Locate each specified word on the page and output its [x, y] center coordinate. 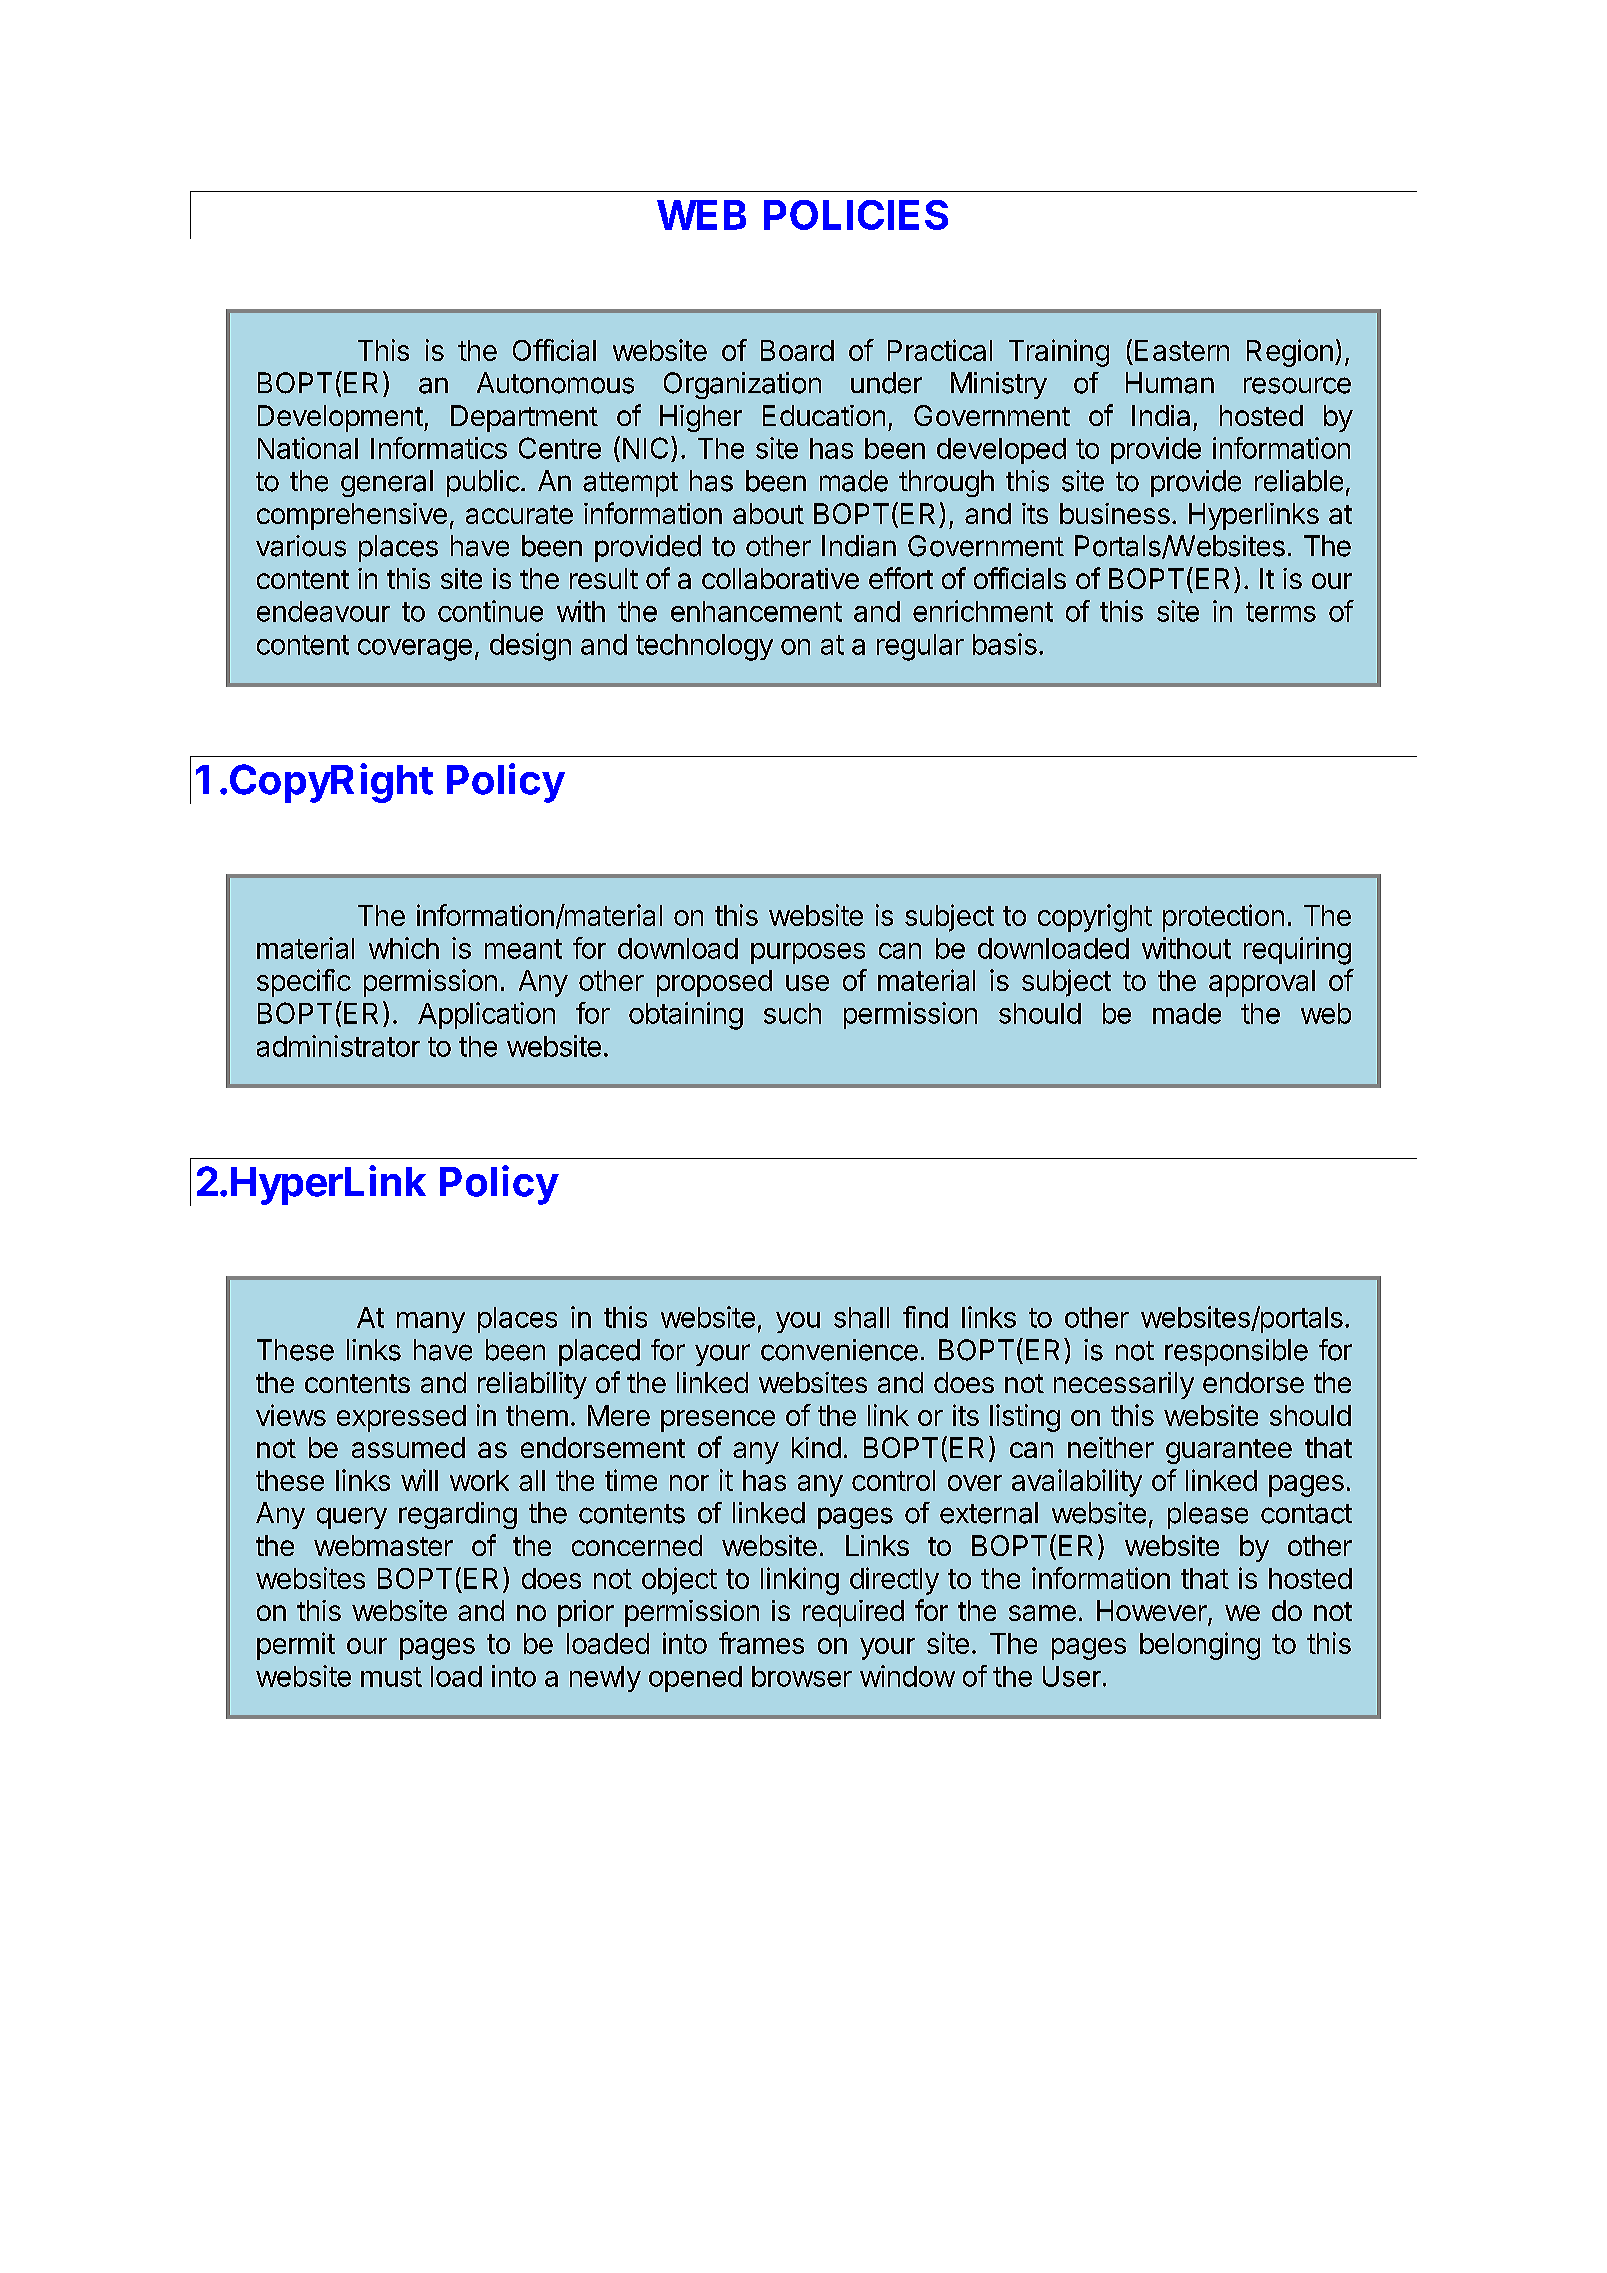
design [530, 647]
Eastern [1182, 350]
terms [1281, 612]
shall [861, 1317]
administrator [338, 1046]
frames [761, 1643]
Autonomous [555, 383]
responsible [1236, 1352]
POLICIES [856, 215]
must [391, 1677]
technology [704, 647]
